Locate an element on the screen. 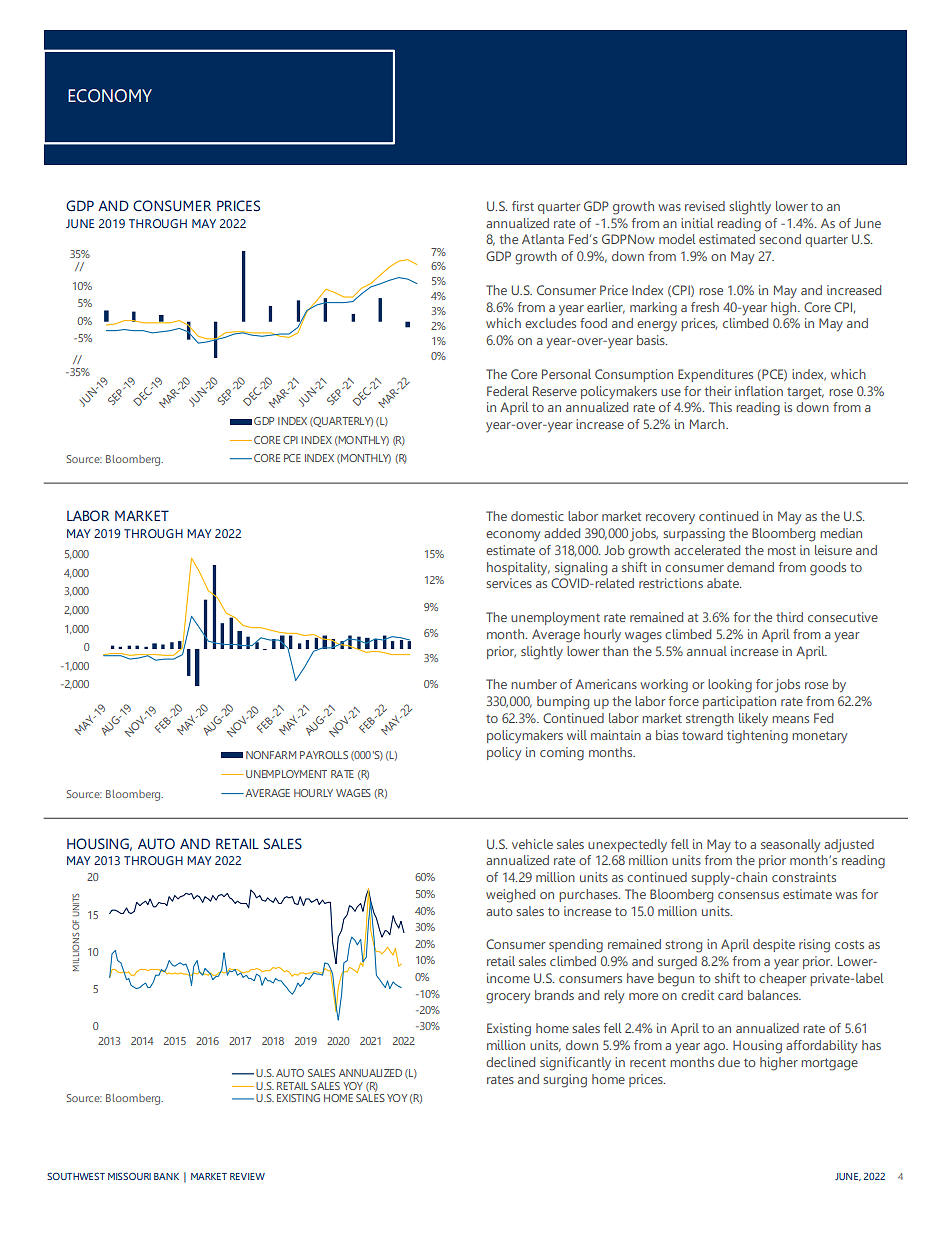 This screenshot has height=1233, width=952. first is located at coordinates (523, 206).
